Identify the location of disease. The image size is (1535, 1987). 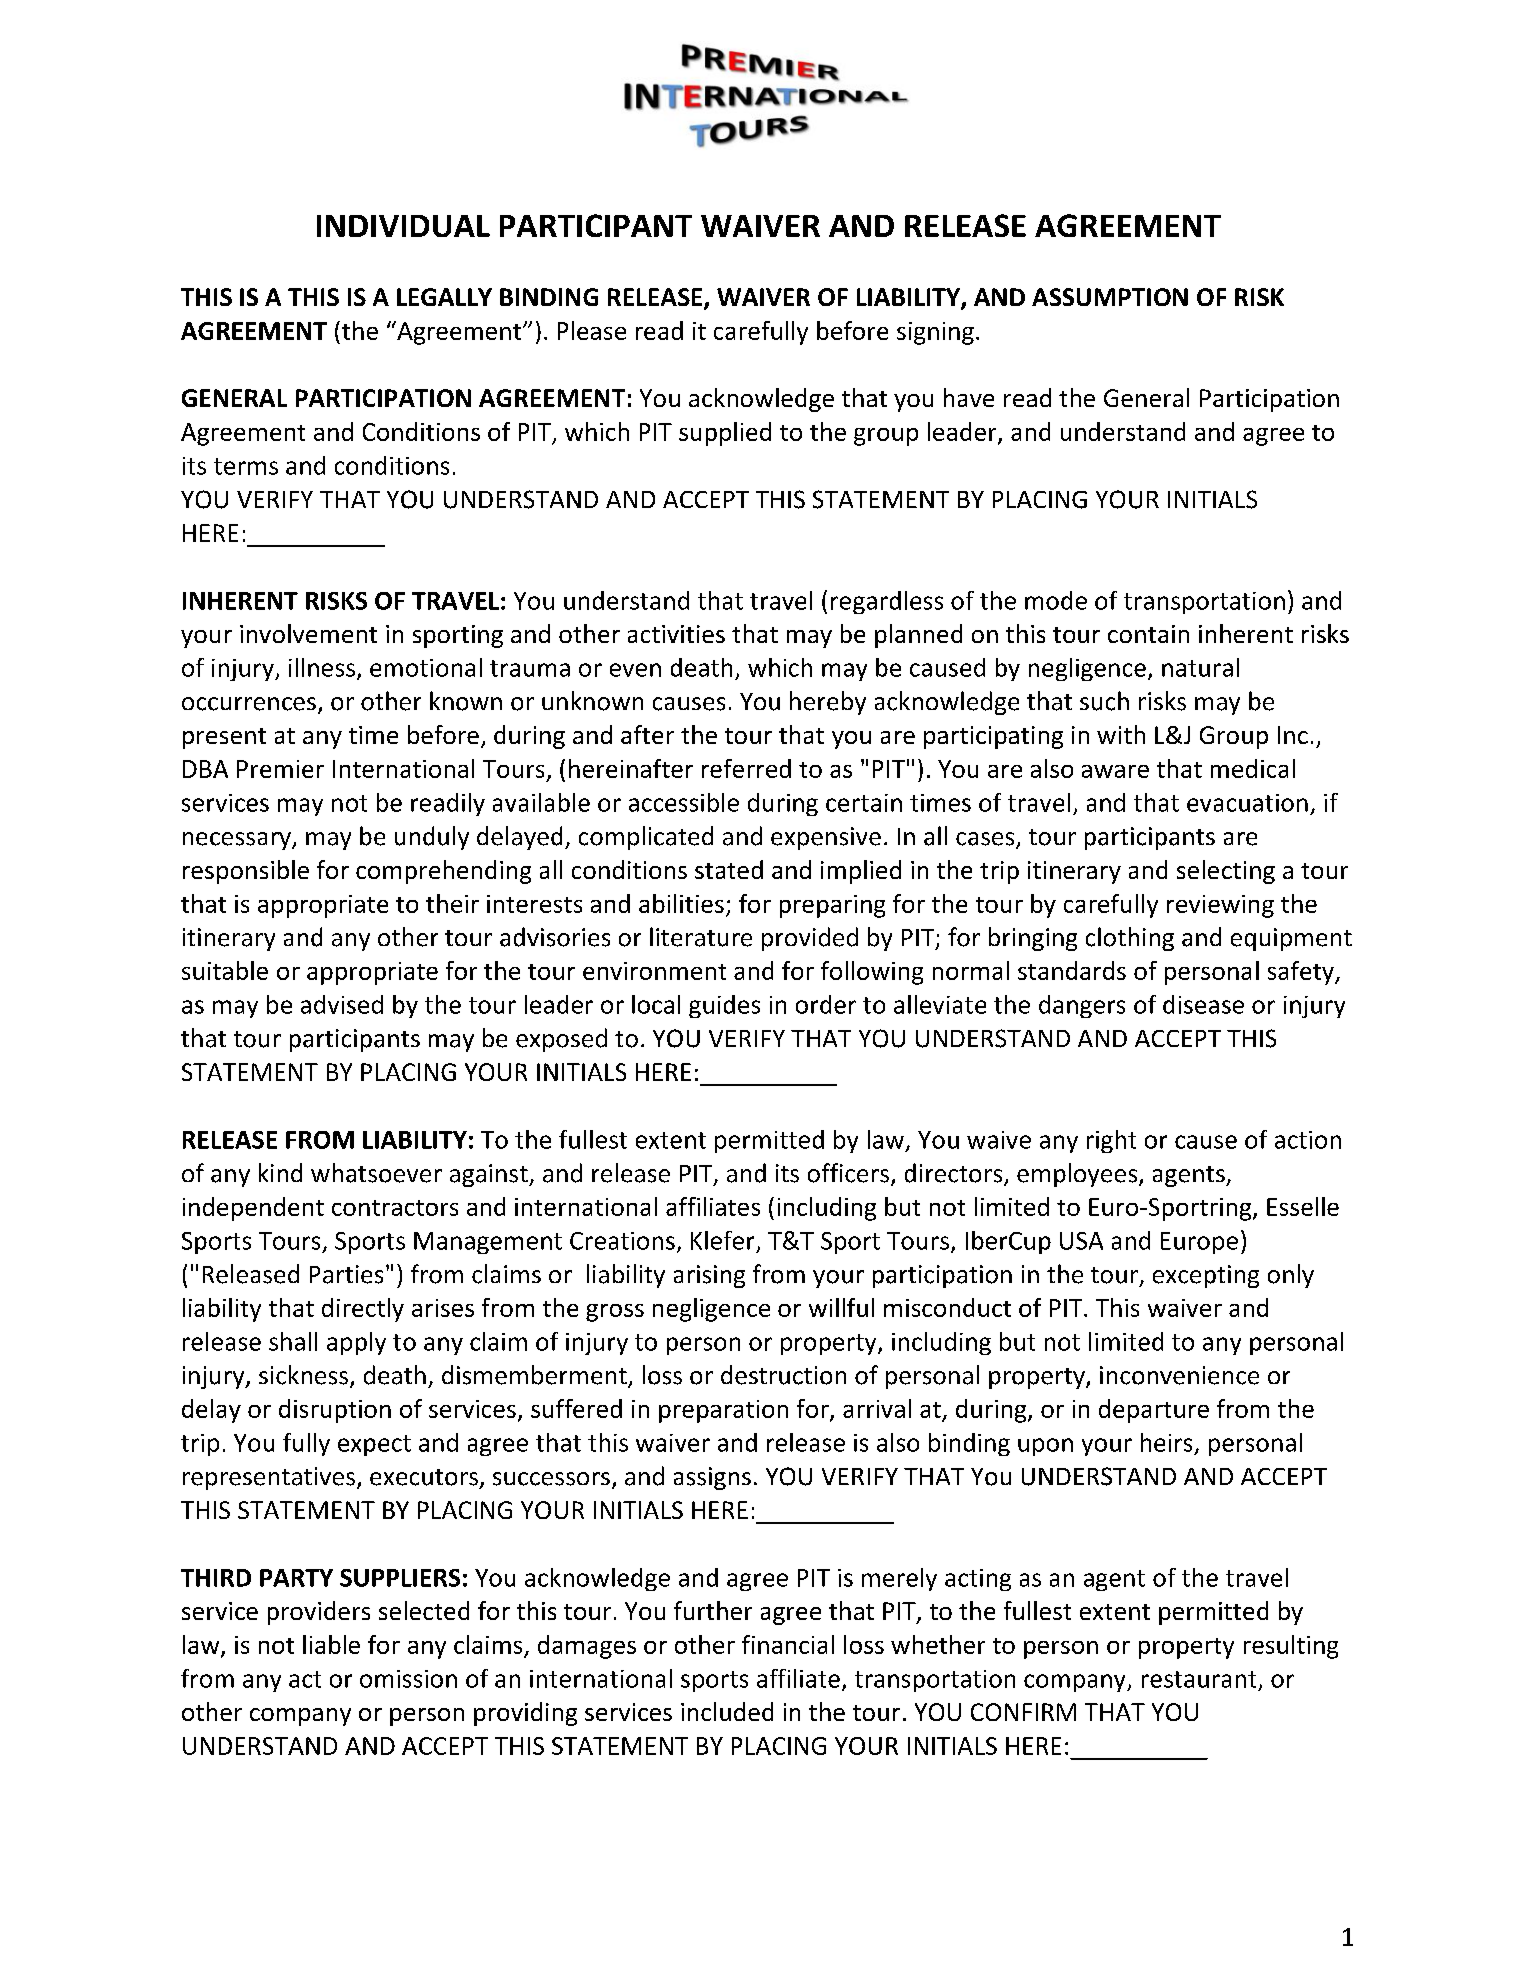
(1203, 1004).
